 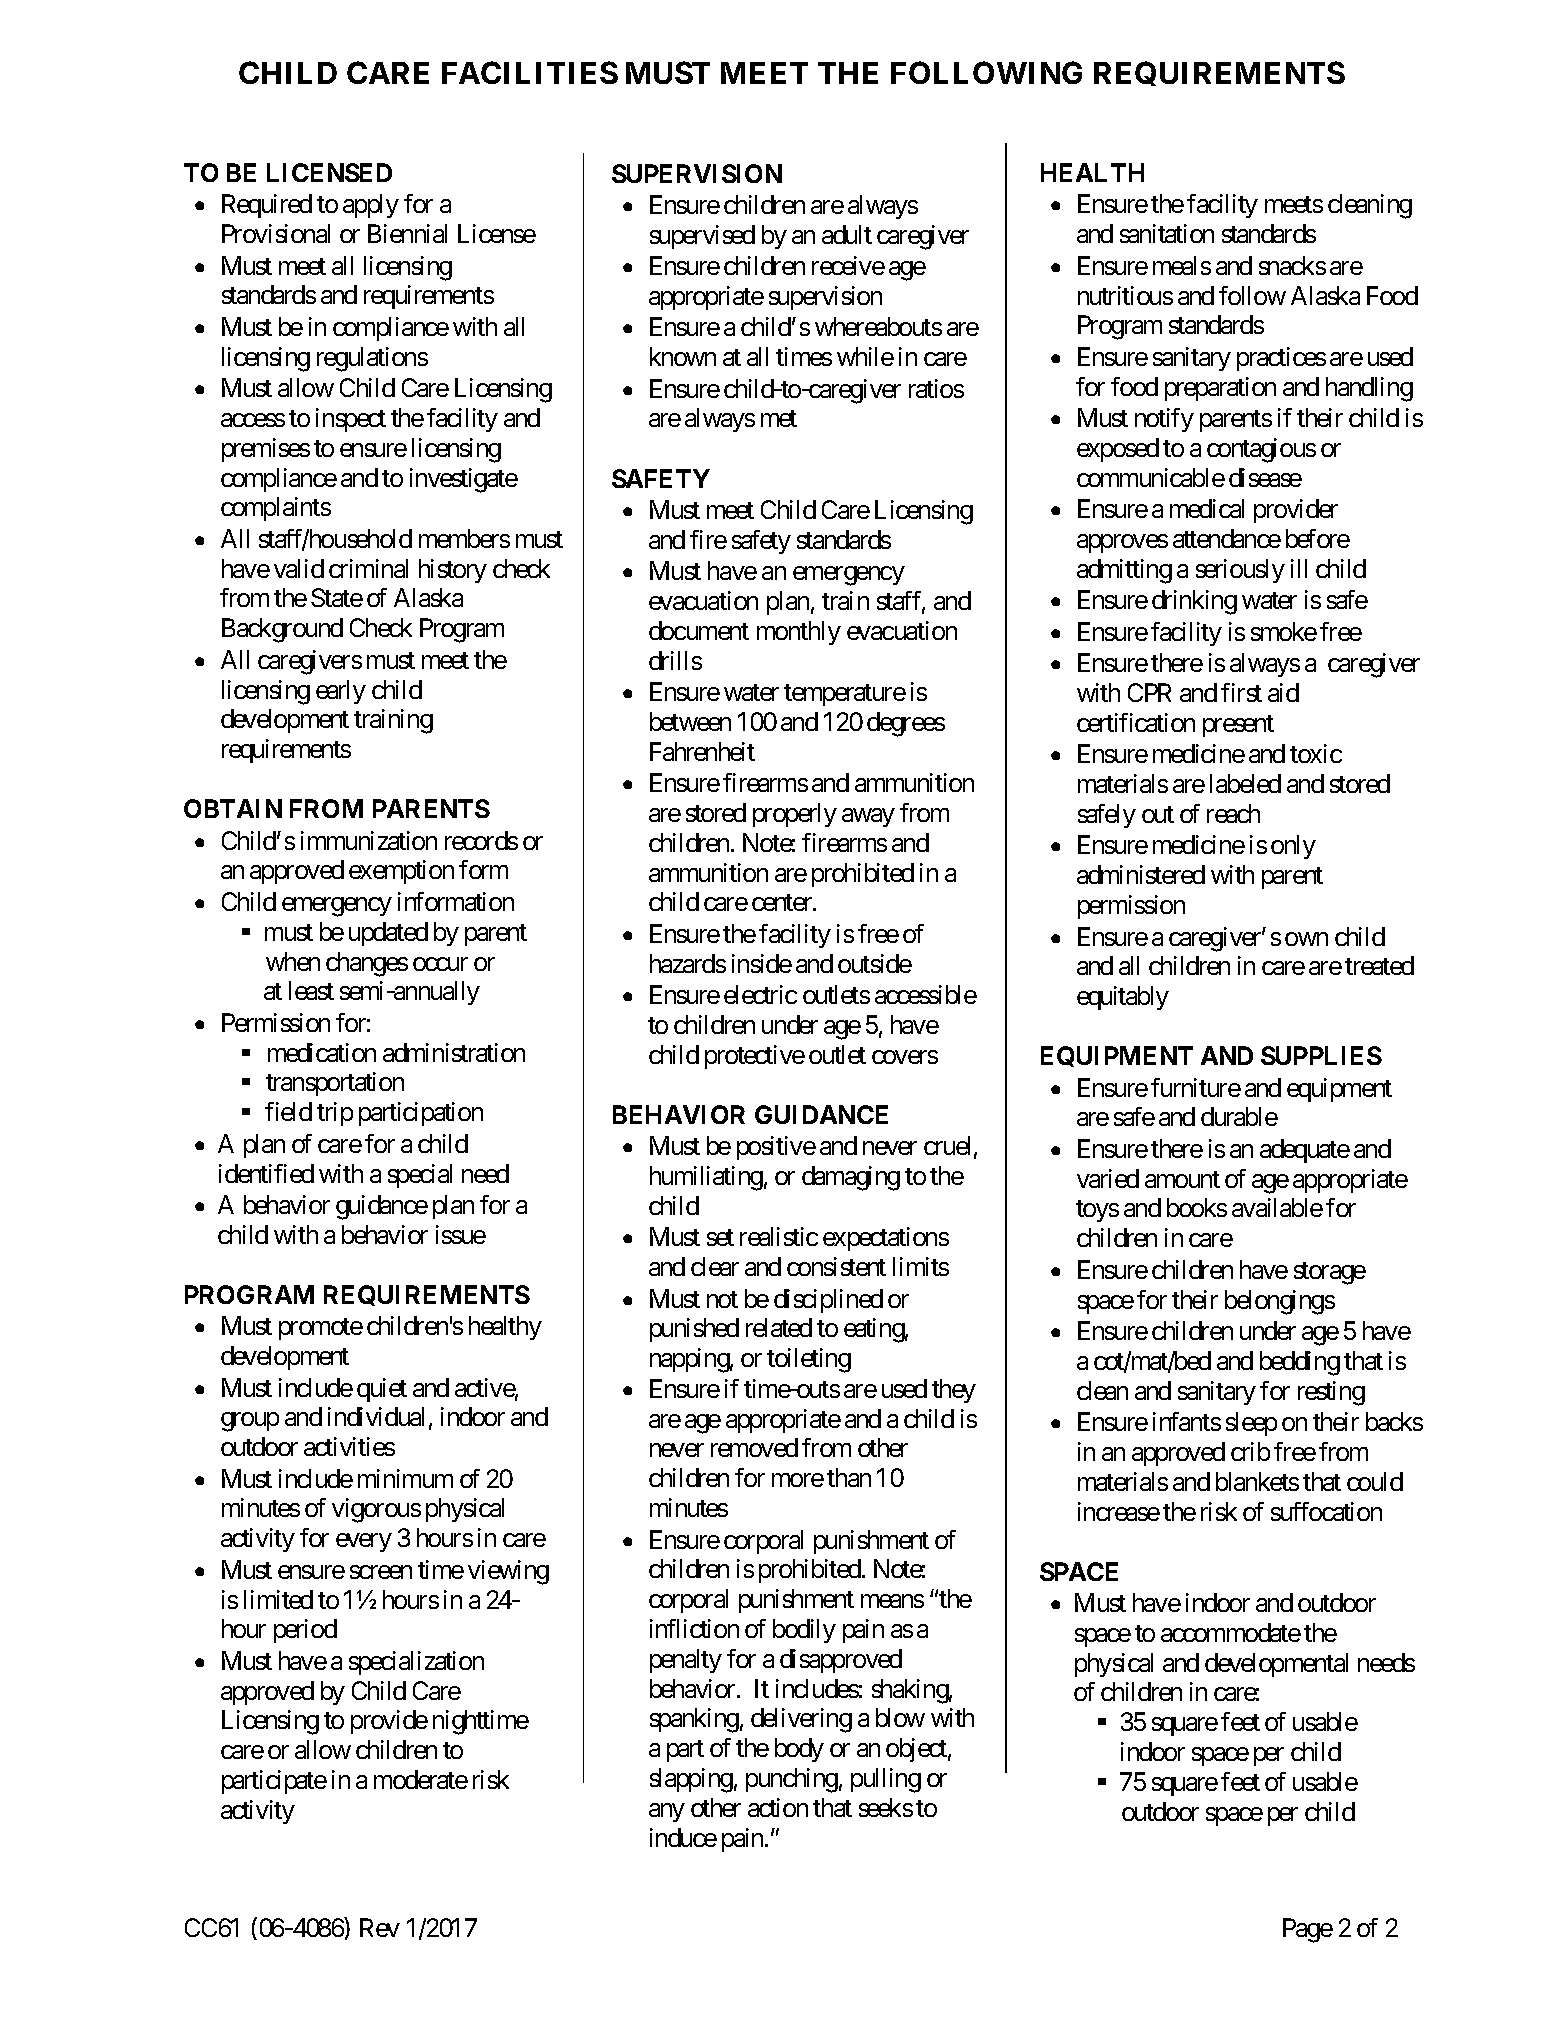 I want to click on furniture, so click(x=1196, y=1087).
